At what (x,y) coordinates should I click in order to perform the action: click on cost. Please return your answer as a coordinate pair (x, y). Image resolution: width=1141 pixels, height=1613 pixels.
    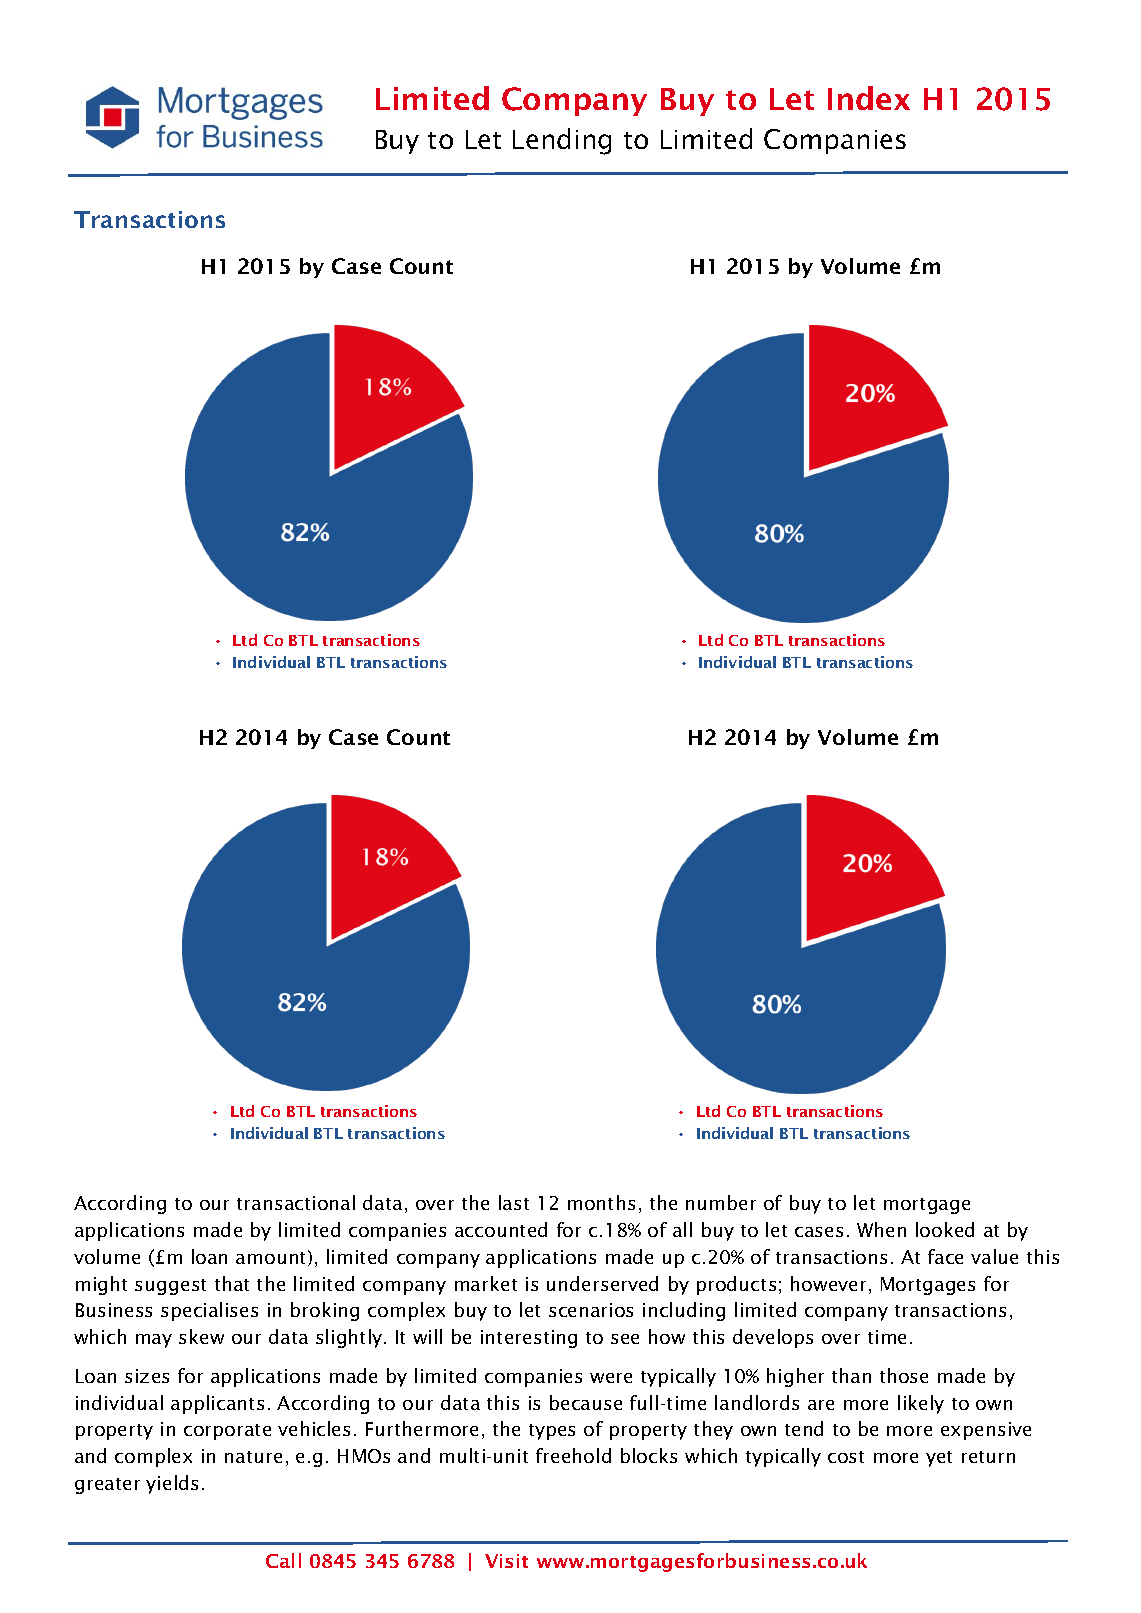
    Looking at the image, I should click on (846, 1457).
